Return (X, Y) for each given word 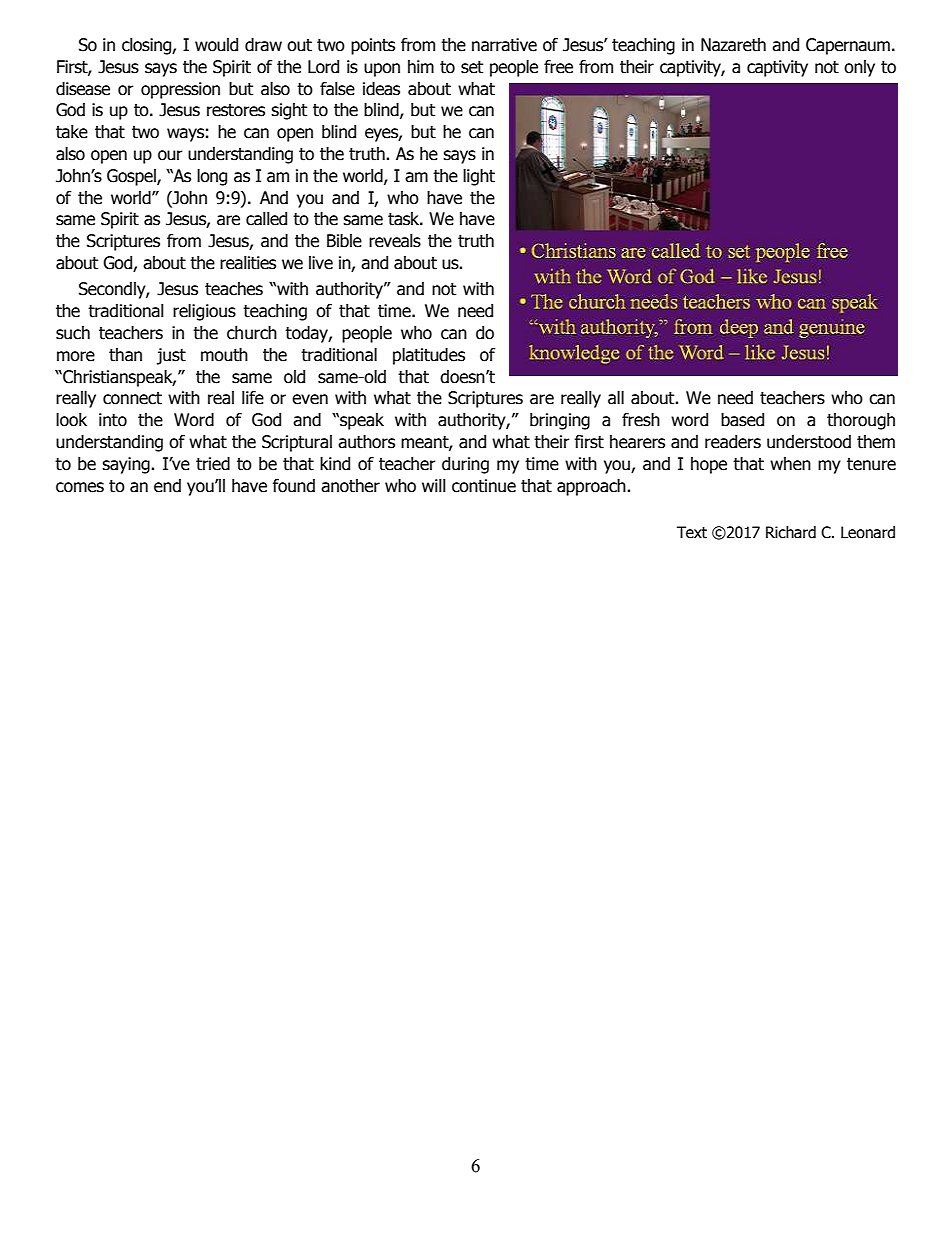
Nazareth (733, 45)
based (742, 420)
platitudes (429, 356)
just (171, 356)
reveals (395, 241)
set (472, 67)
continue (484, 486)
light (479, 177)
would (216, 45)
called (266, 219)
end (167, 486)
